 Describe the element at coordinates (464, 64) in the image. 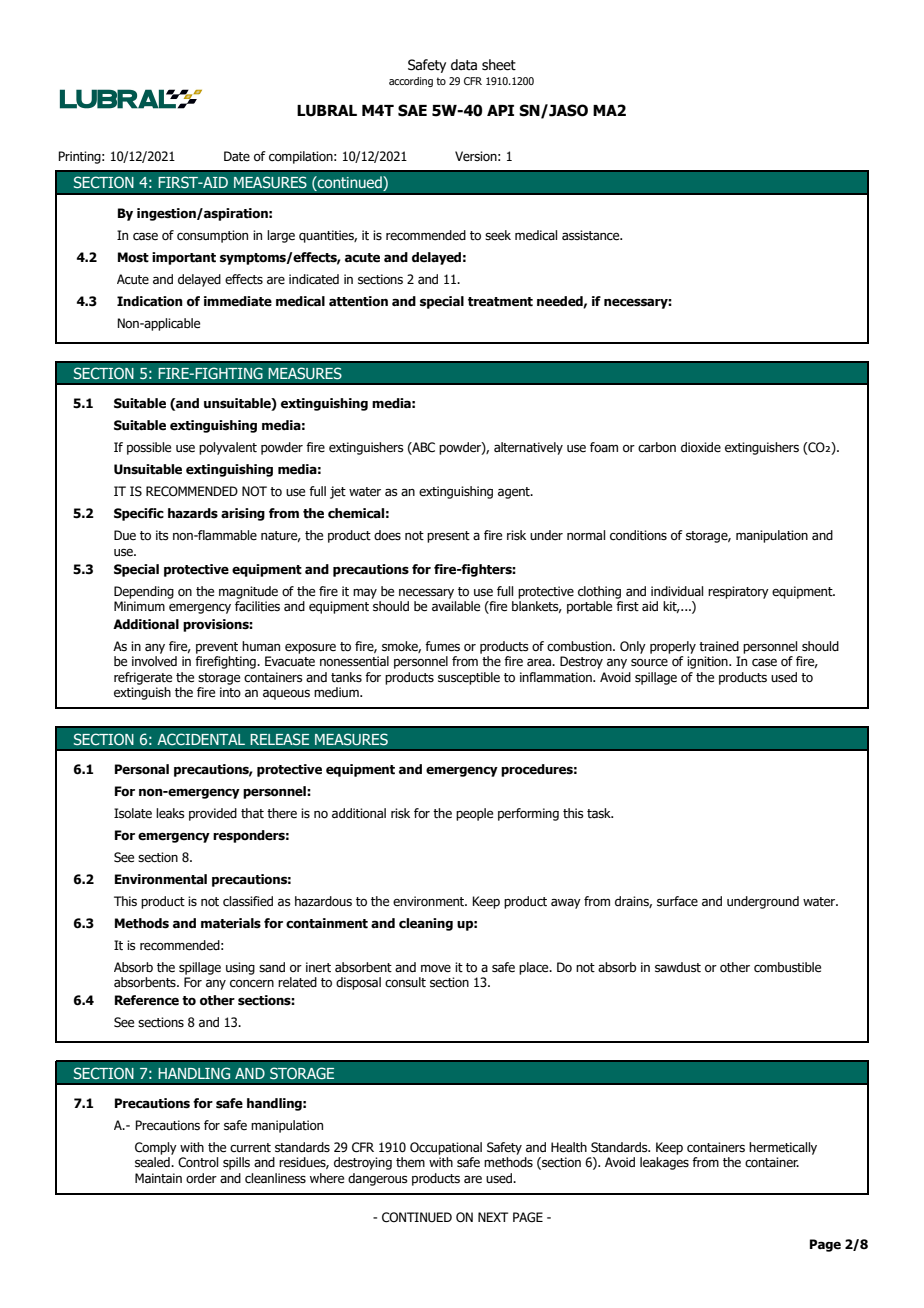

I see `data` at that location.
